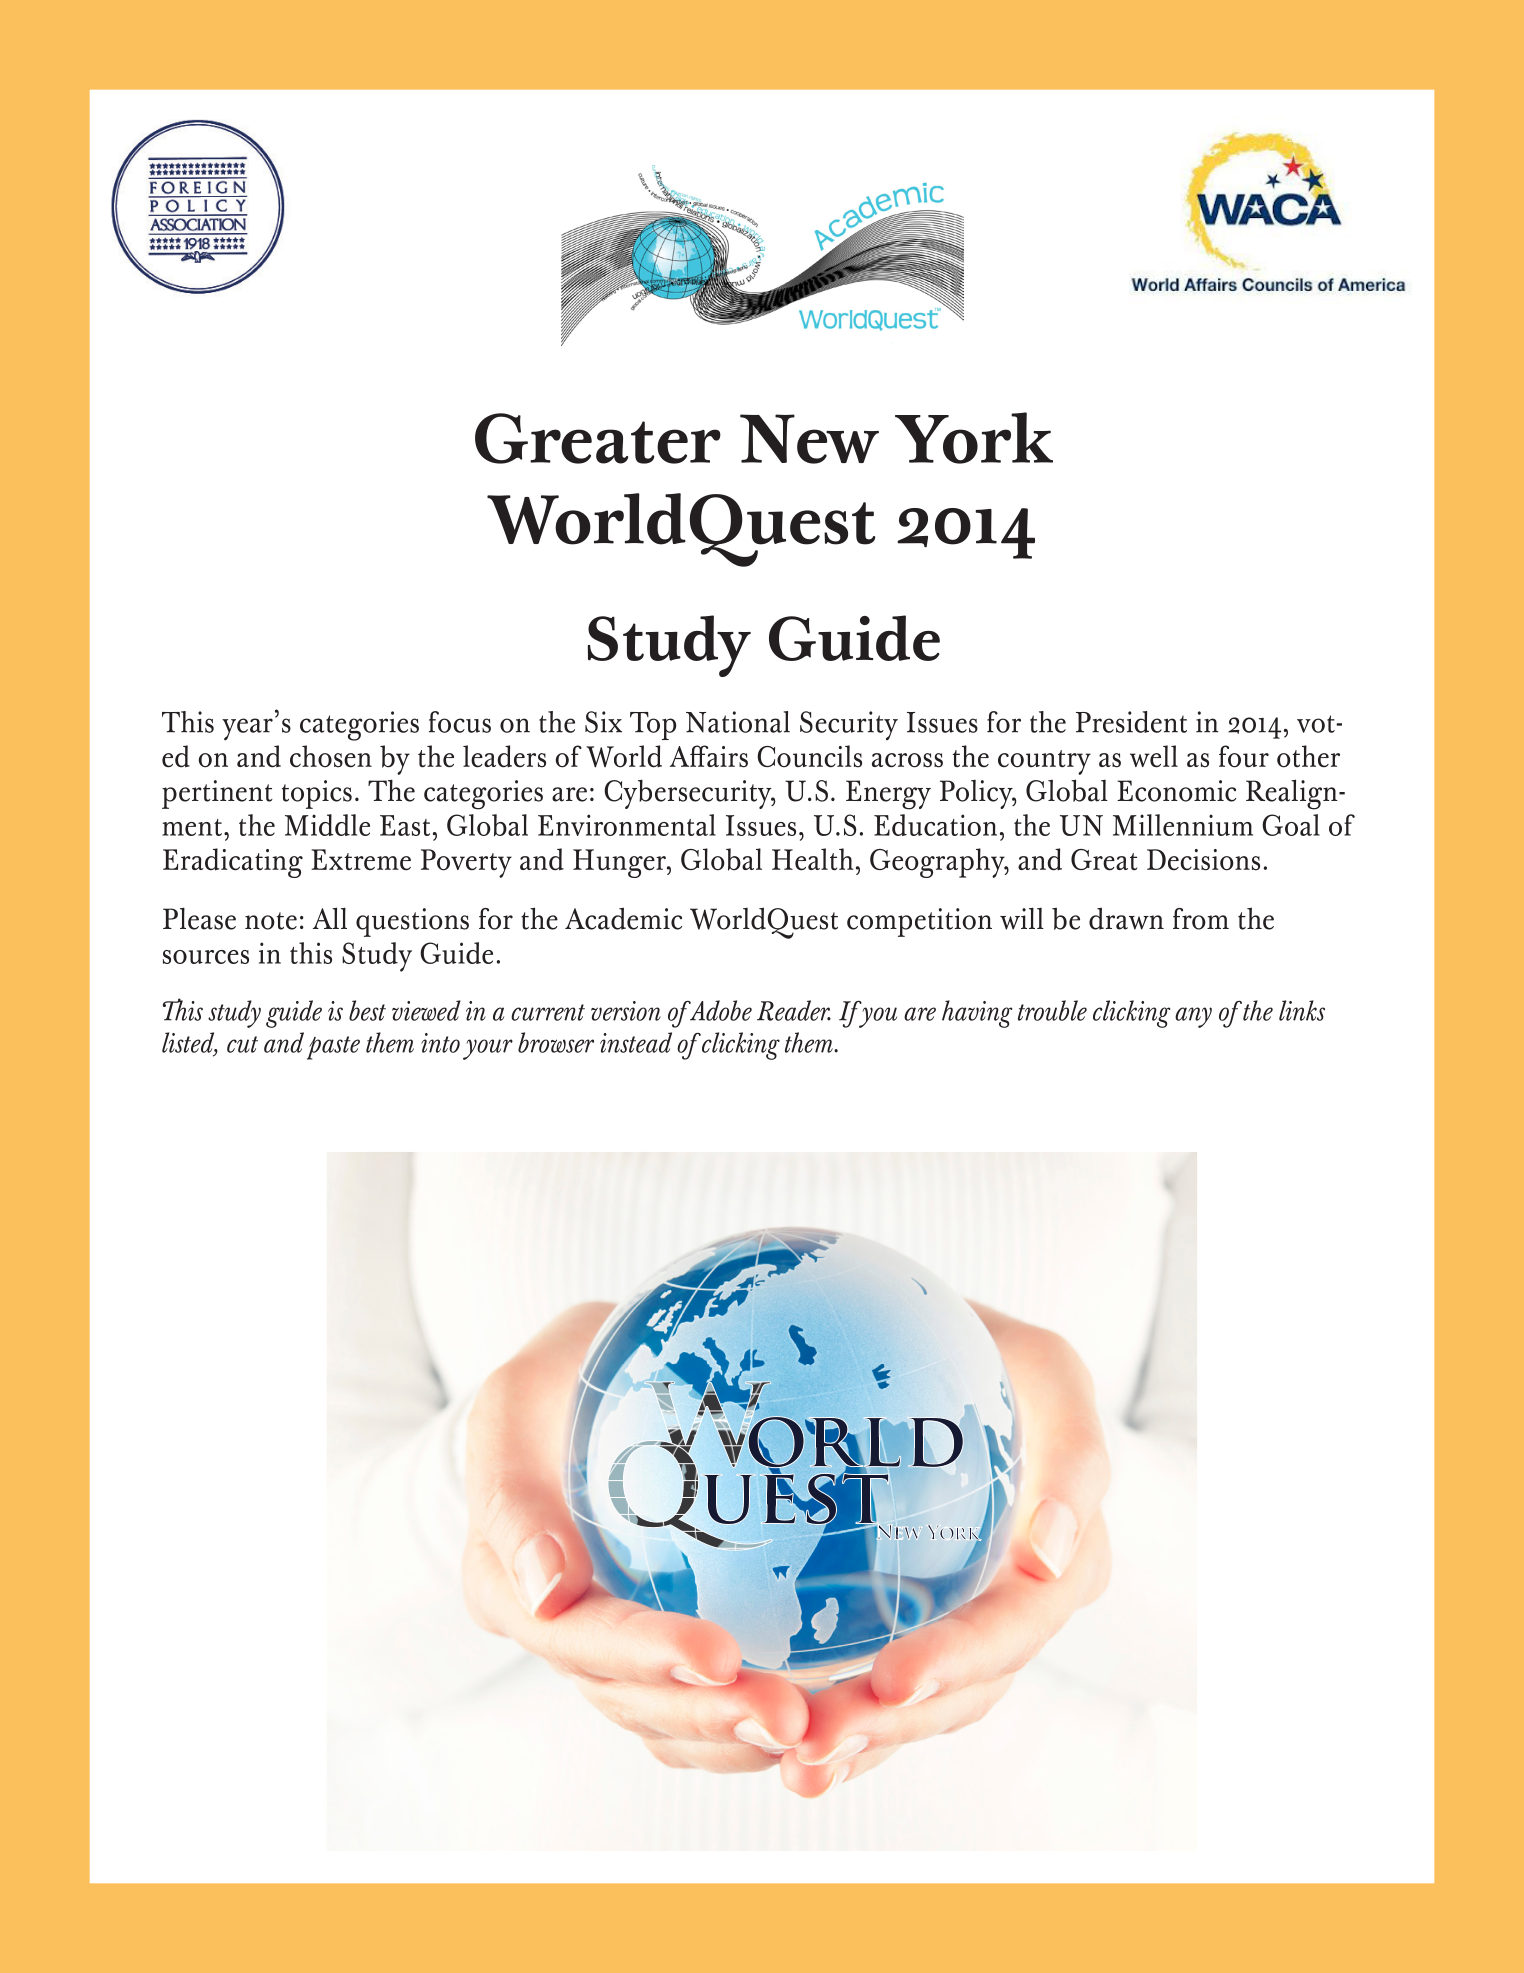  What do you see at coordinates (809, 756) in the screenshot?
I see `Councils` at bounding box center [809, 756].
